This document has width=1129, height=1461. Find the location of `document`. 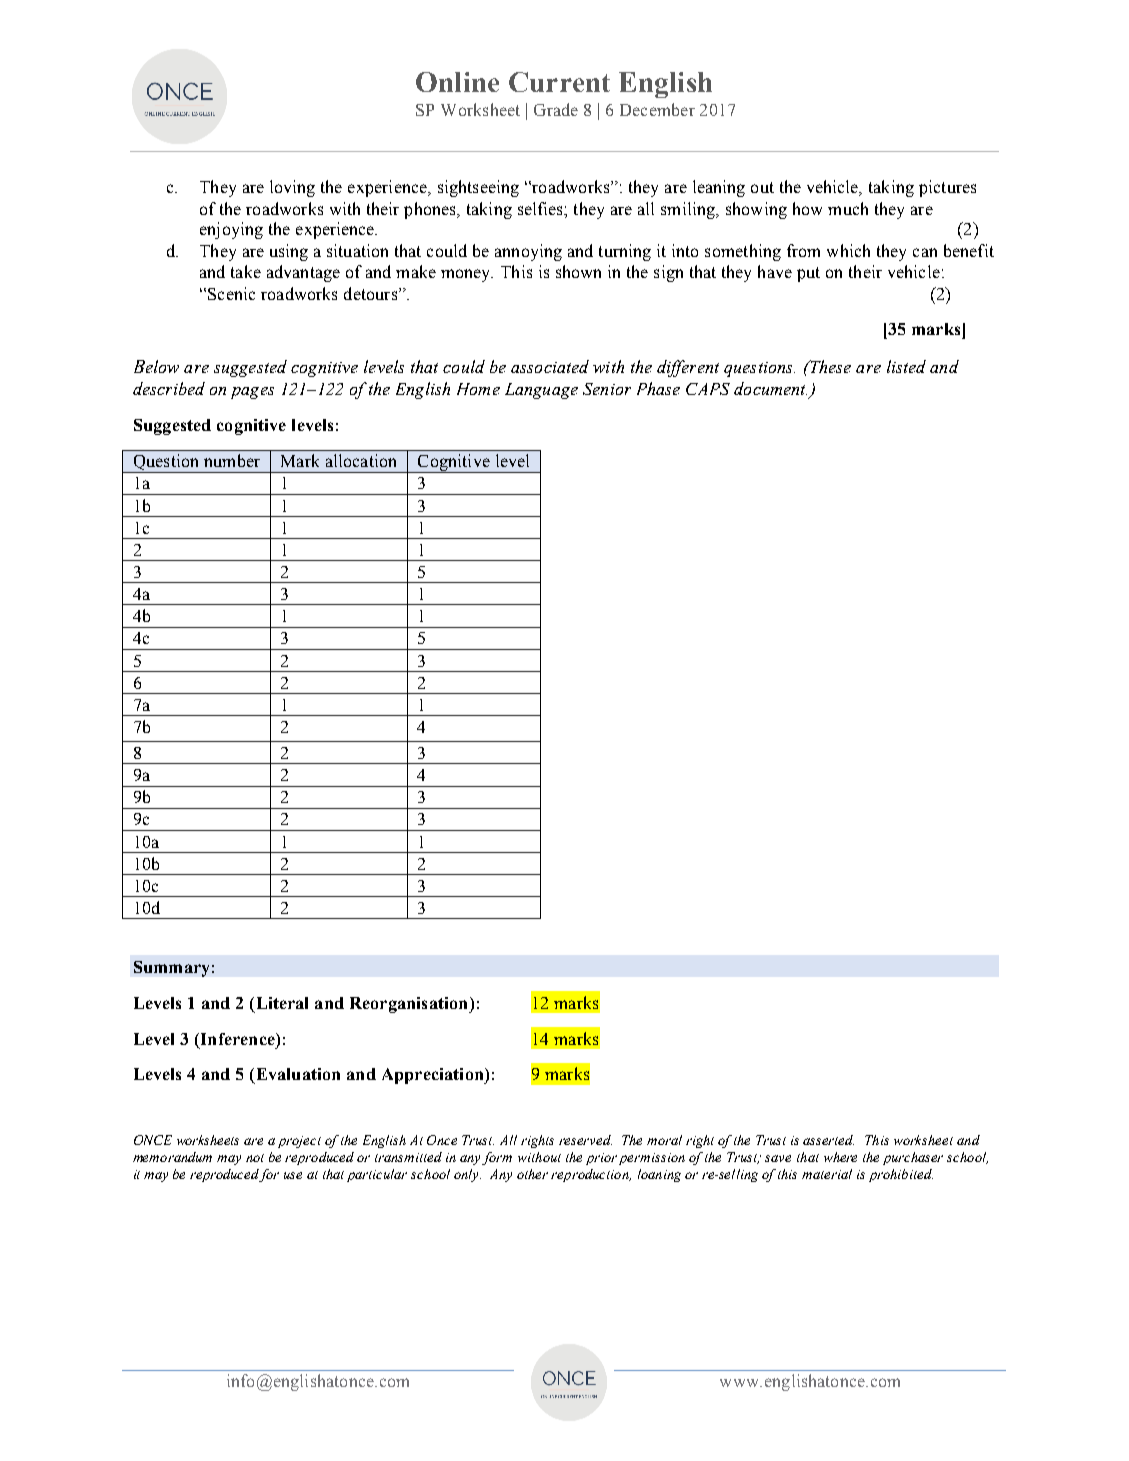

document is located at coordinates (770, 388).
